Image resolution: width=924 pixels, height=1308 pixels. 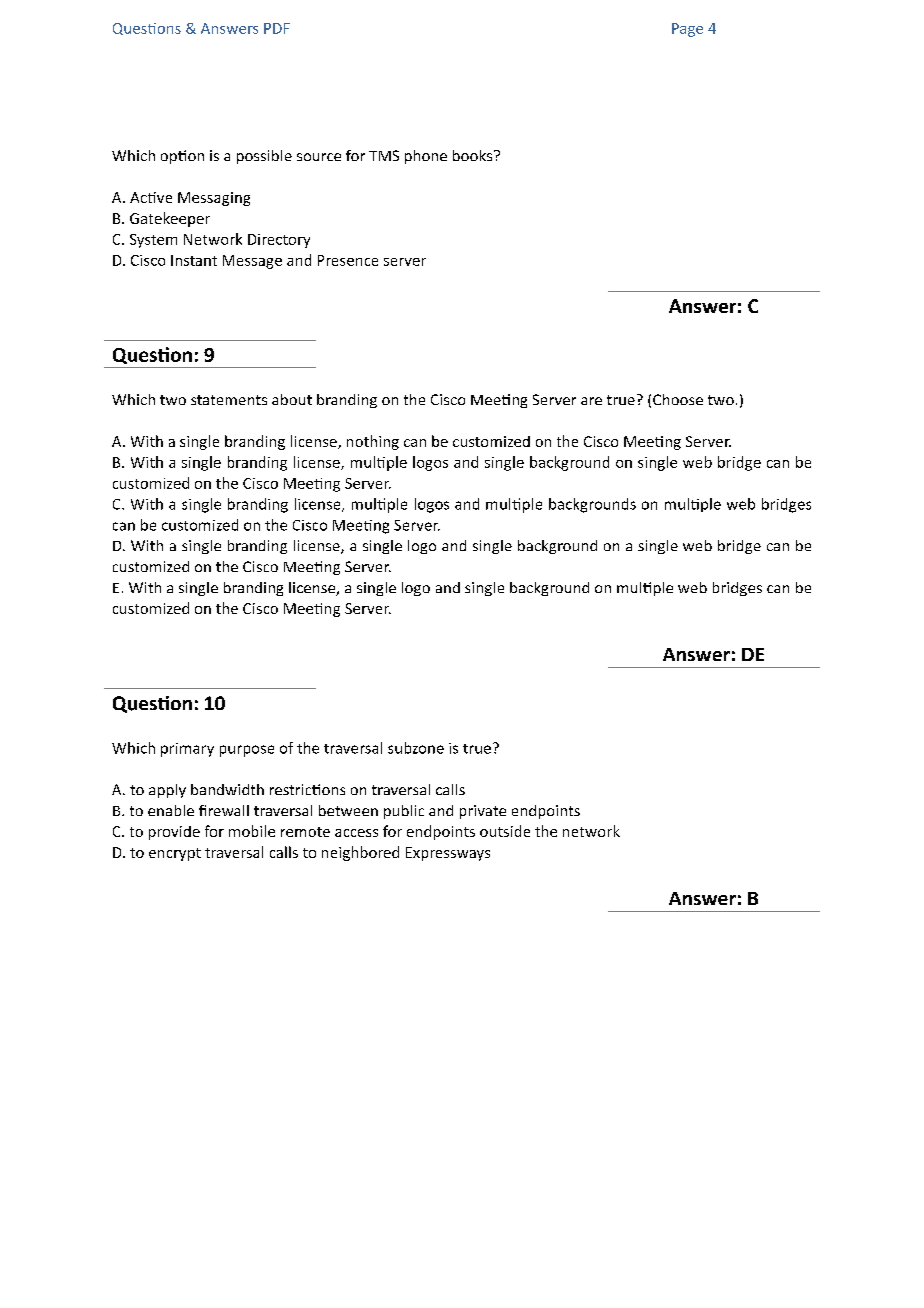 What do you see at coordinates (194, 260) in the image?
I see `Instant` at bounding box center [194, 260].
